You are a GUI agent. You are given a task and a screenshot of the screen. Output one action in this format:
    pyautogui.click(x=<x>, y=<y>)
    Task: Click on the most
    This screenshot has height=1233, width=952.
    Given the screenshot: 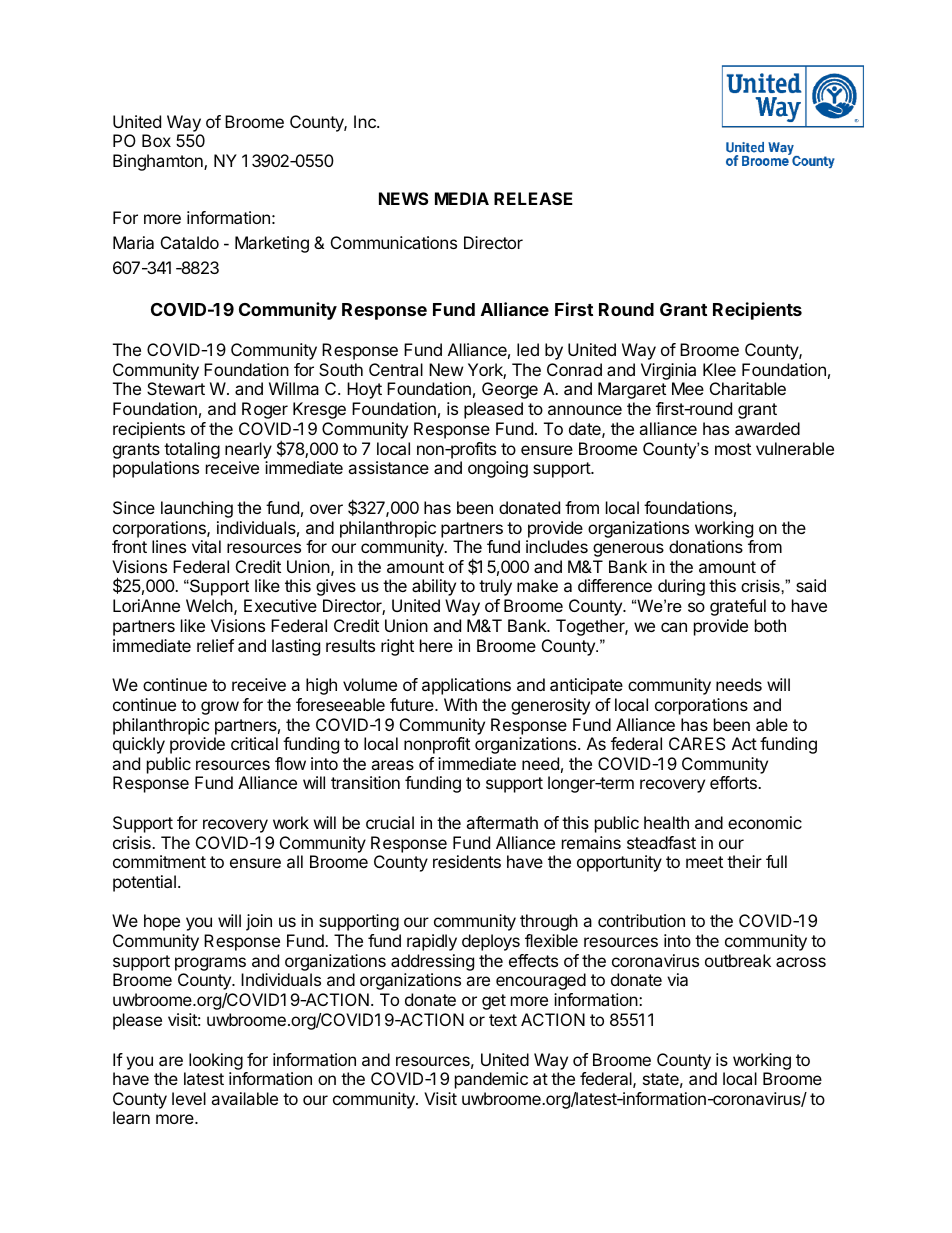 What is the action you would take?
    pyautogui.click(x=733, y=449)
